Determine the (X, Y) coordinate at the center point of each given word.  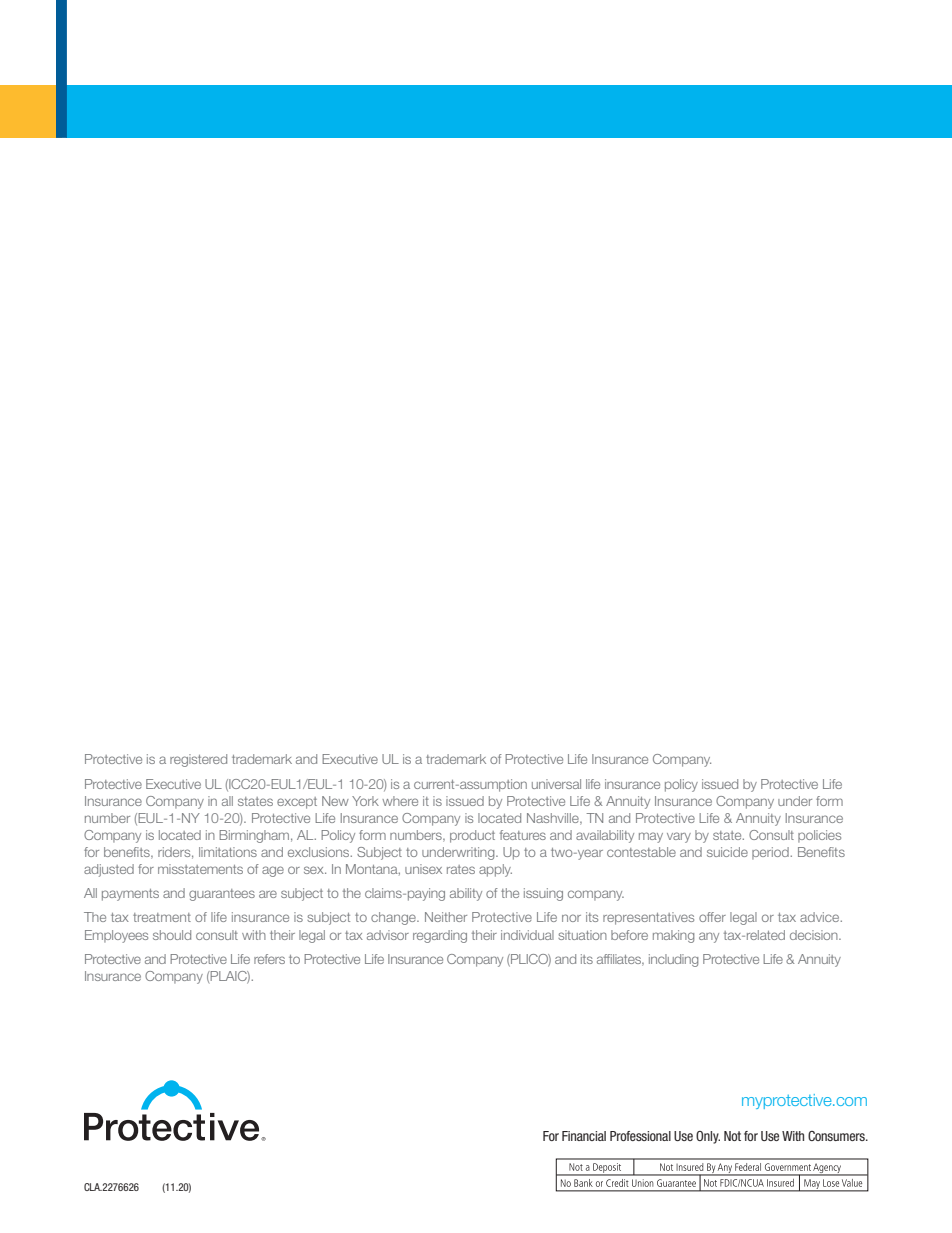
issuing (543, 894)
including (673, 960)
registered (198, 760)
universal (556, 784)
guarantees (222, 895)
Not (732, 1136)
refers (269, 959)
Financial (584, 1136)
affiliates (620, 960)
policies (819, 836)
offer (712, 917)
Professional (640, 1136)
